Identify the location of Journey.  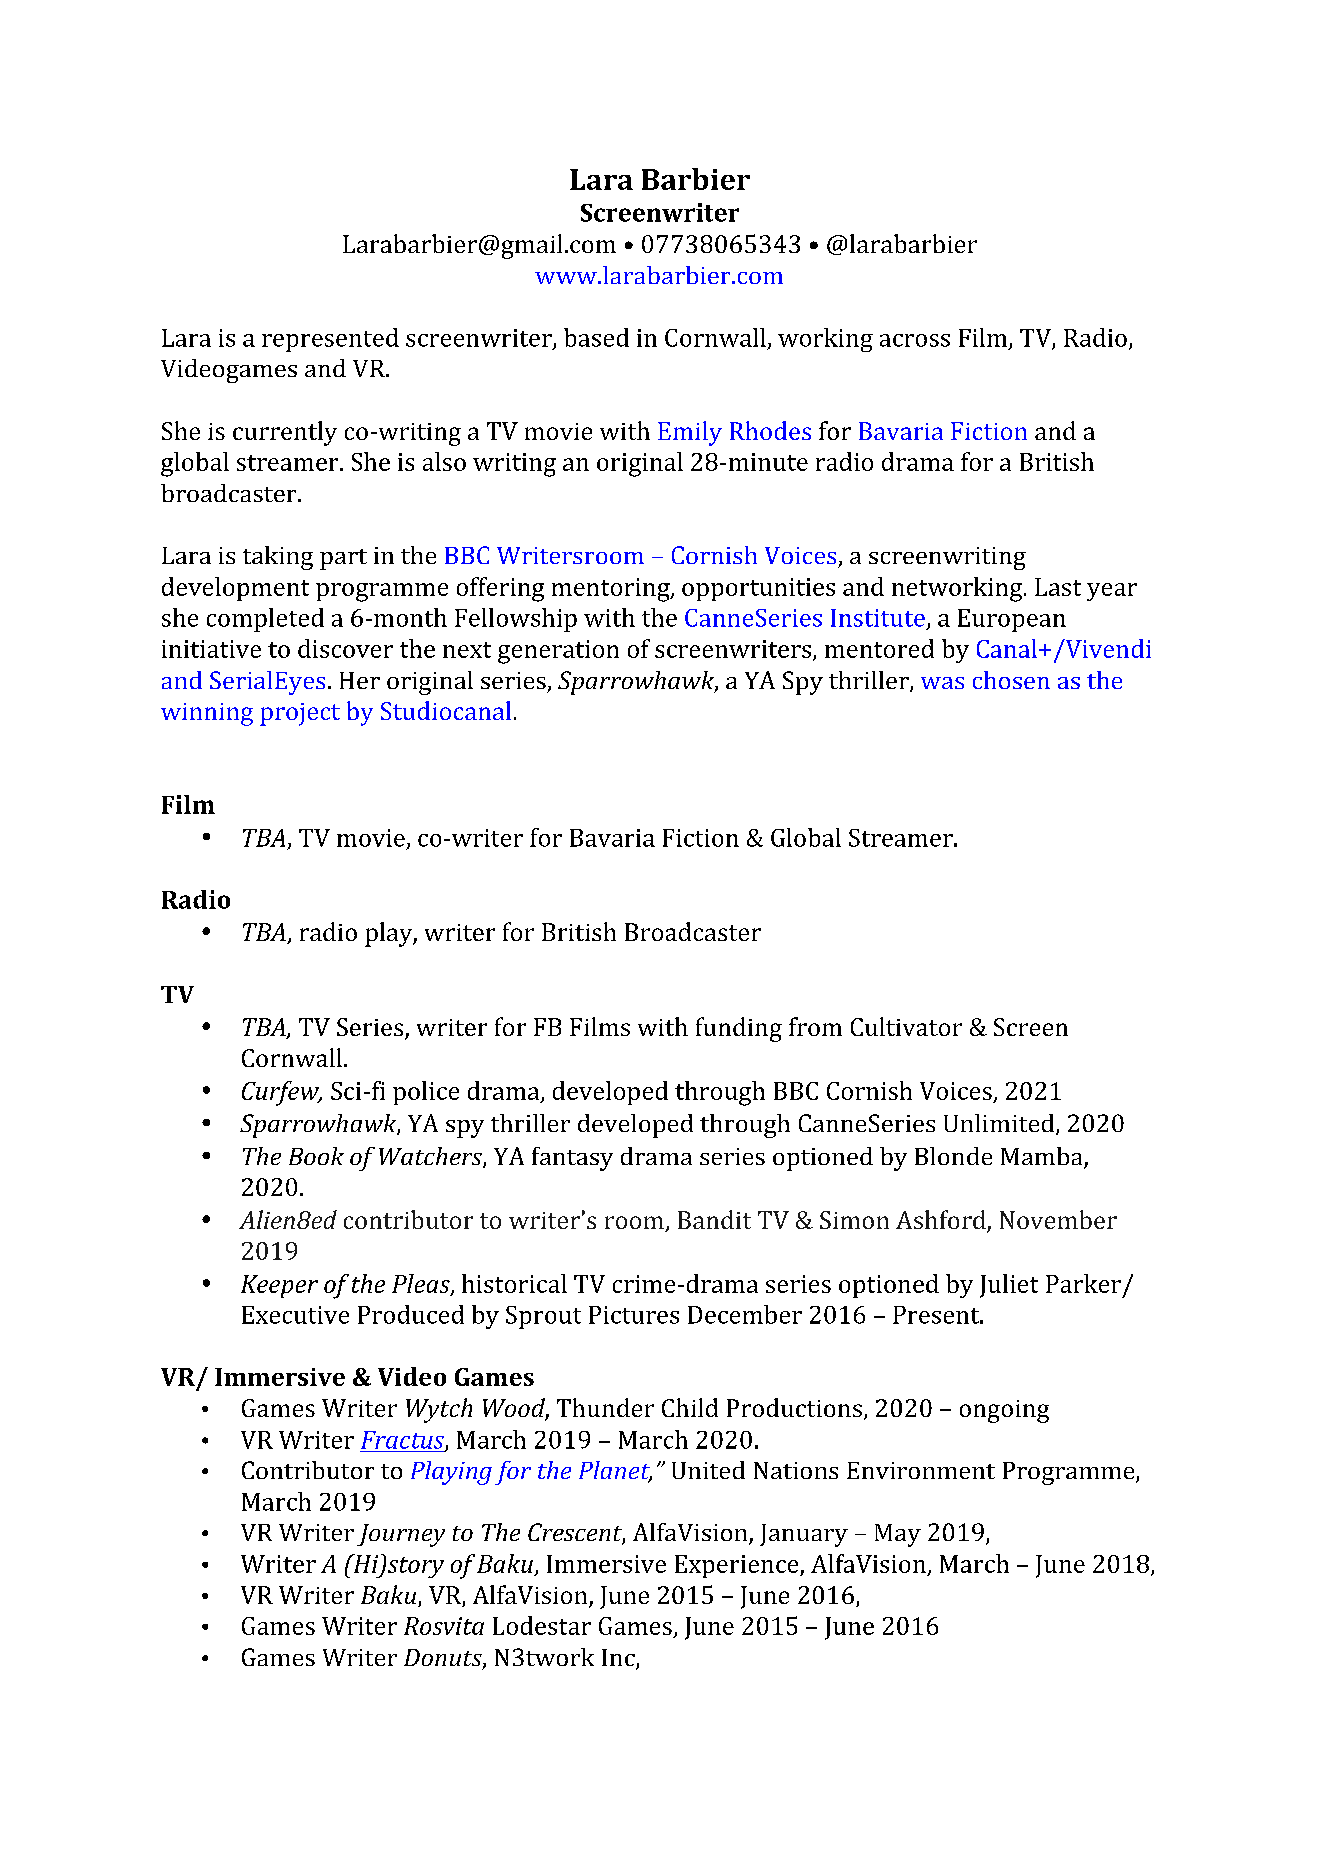
(401, 1535).
